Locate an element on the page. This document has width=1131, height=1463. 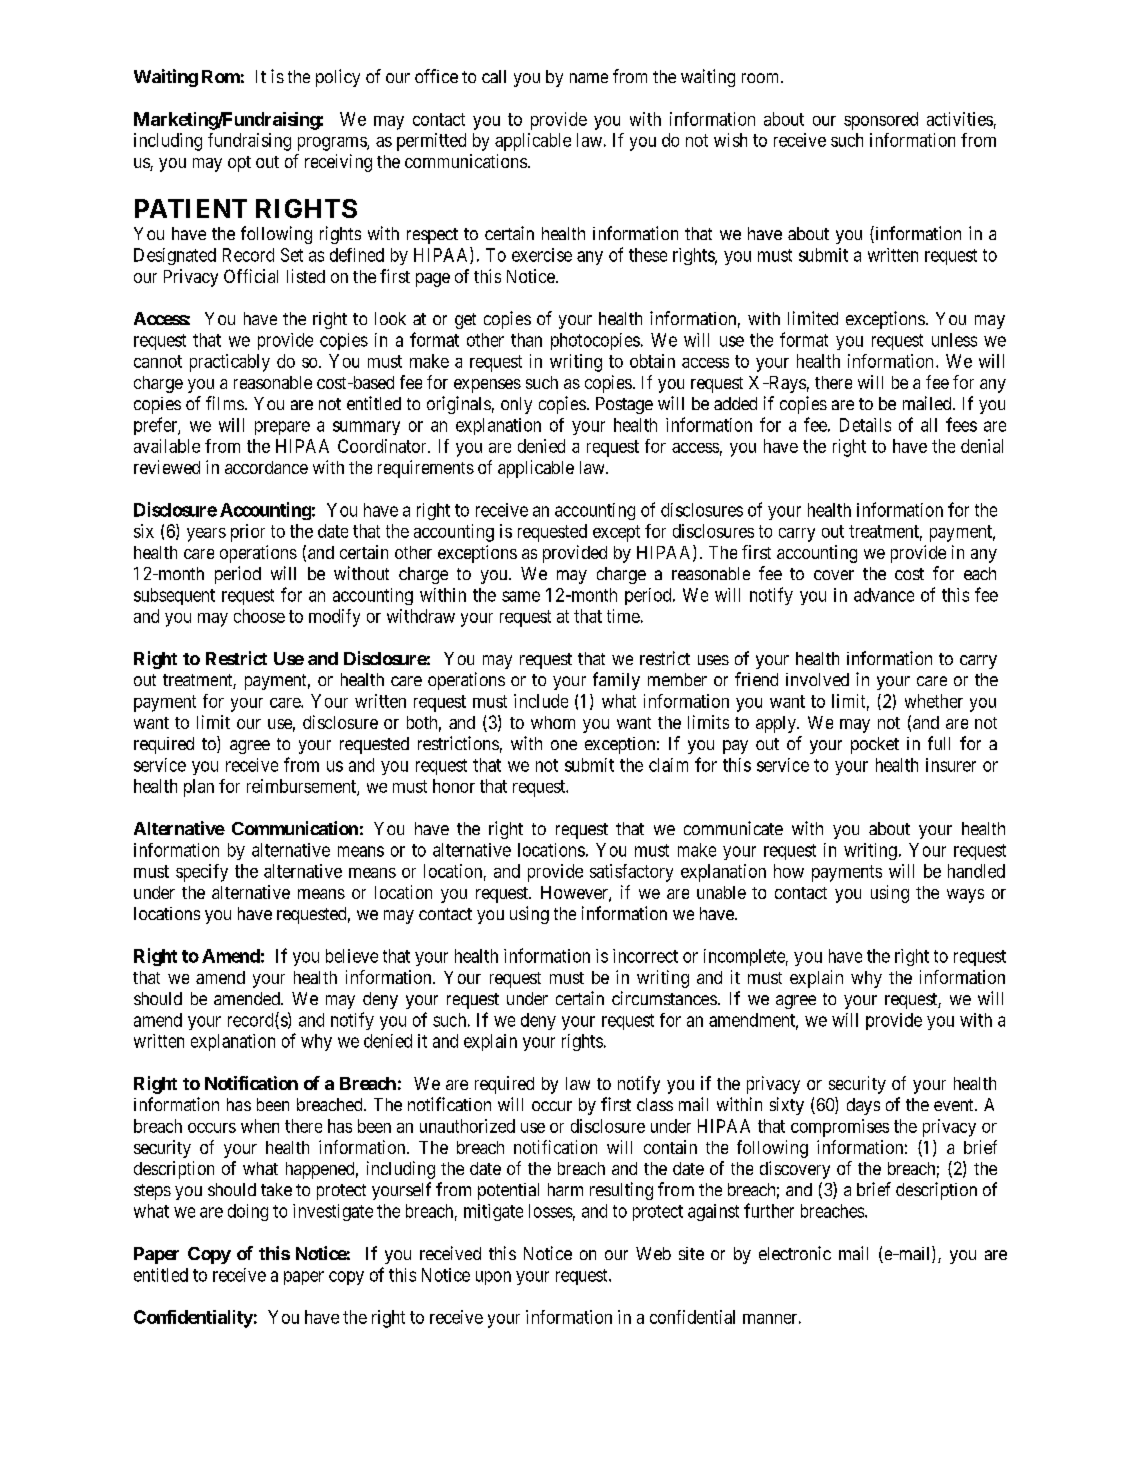
one is located at coordinates (564, 745).
